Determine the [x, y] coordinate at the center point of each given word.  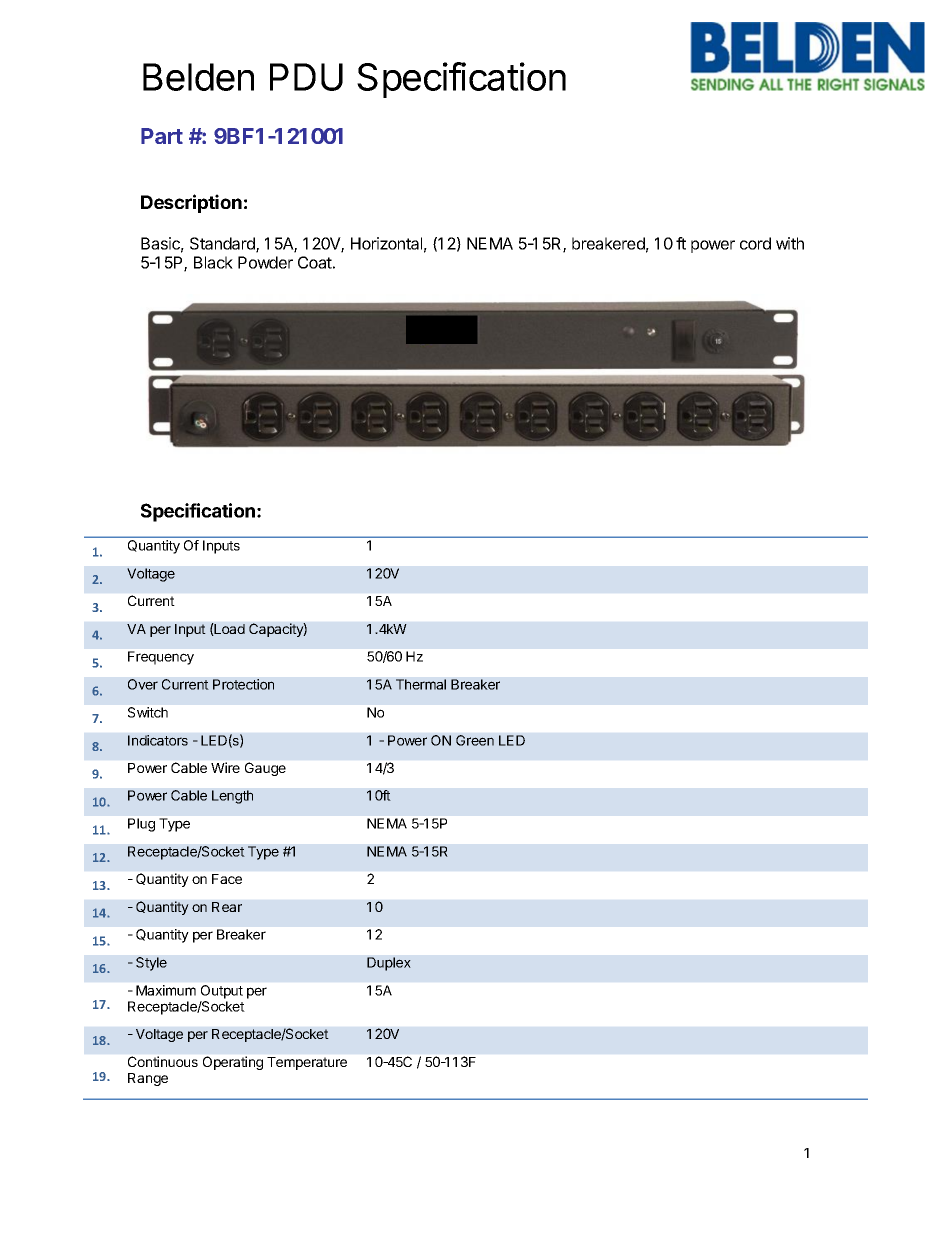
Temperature [307, 1063]
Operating [233, 1063]
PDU [306, 77]
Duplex [389, 964]
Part [162, 136]
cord [755, 243]
